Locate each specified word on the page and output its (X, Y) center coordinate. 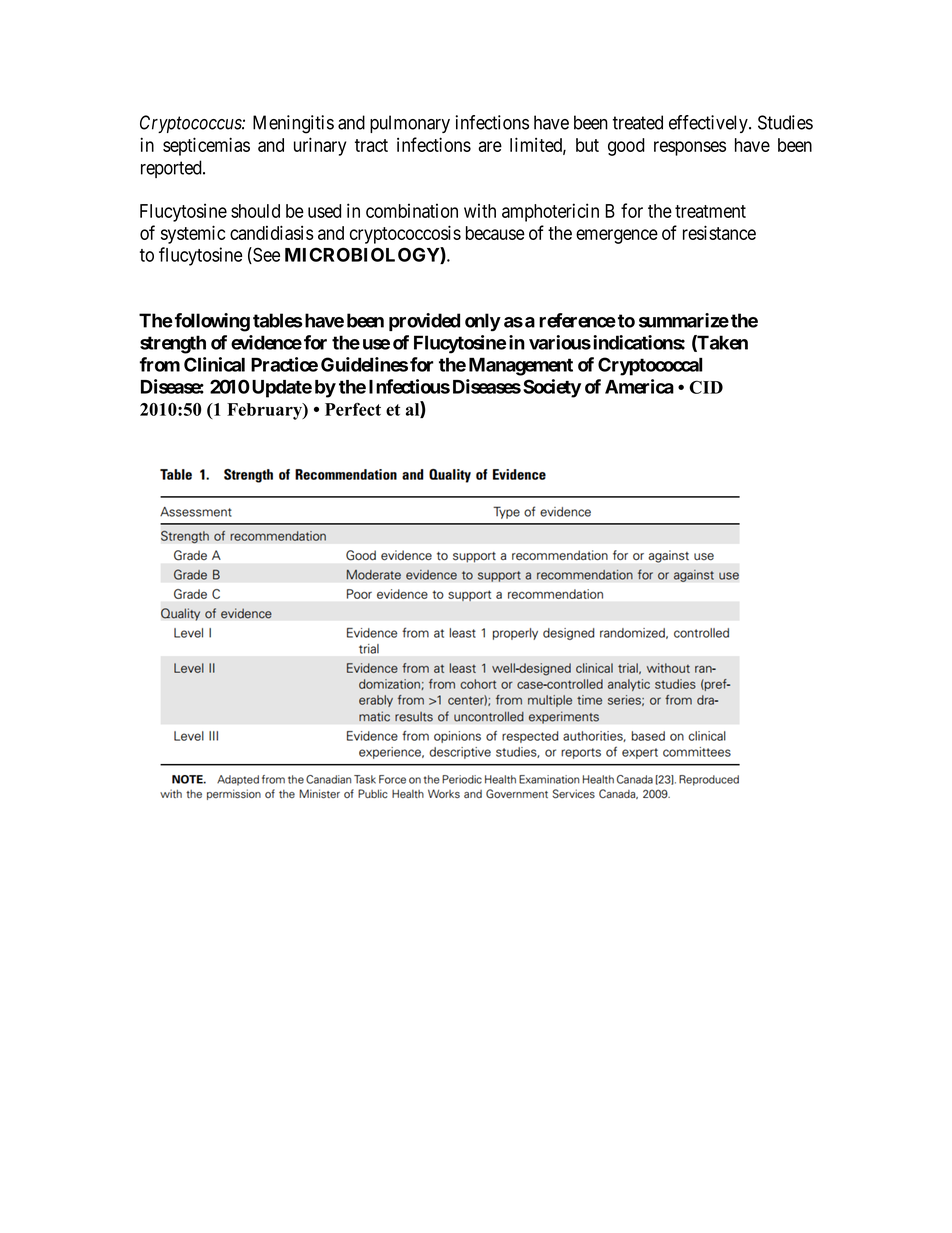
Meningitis (293, 124)
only (483, 322)
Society (552, 388)
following (212, 322)
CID (706, 387)
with (480, 210)
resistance (719, 232)
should (255, 211)
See (265, 255)
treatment (710, 211)
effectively (709, 124)
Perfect (353, 409)
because (495, 233)
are (490, 146)
